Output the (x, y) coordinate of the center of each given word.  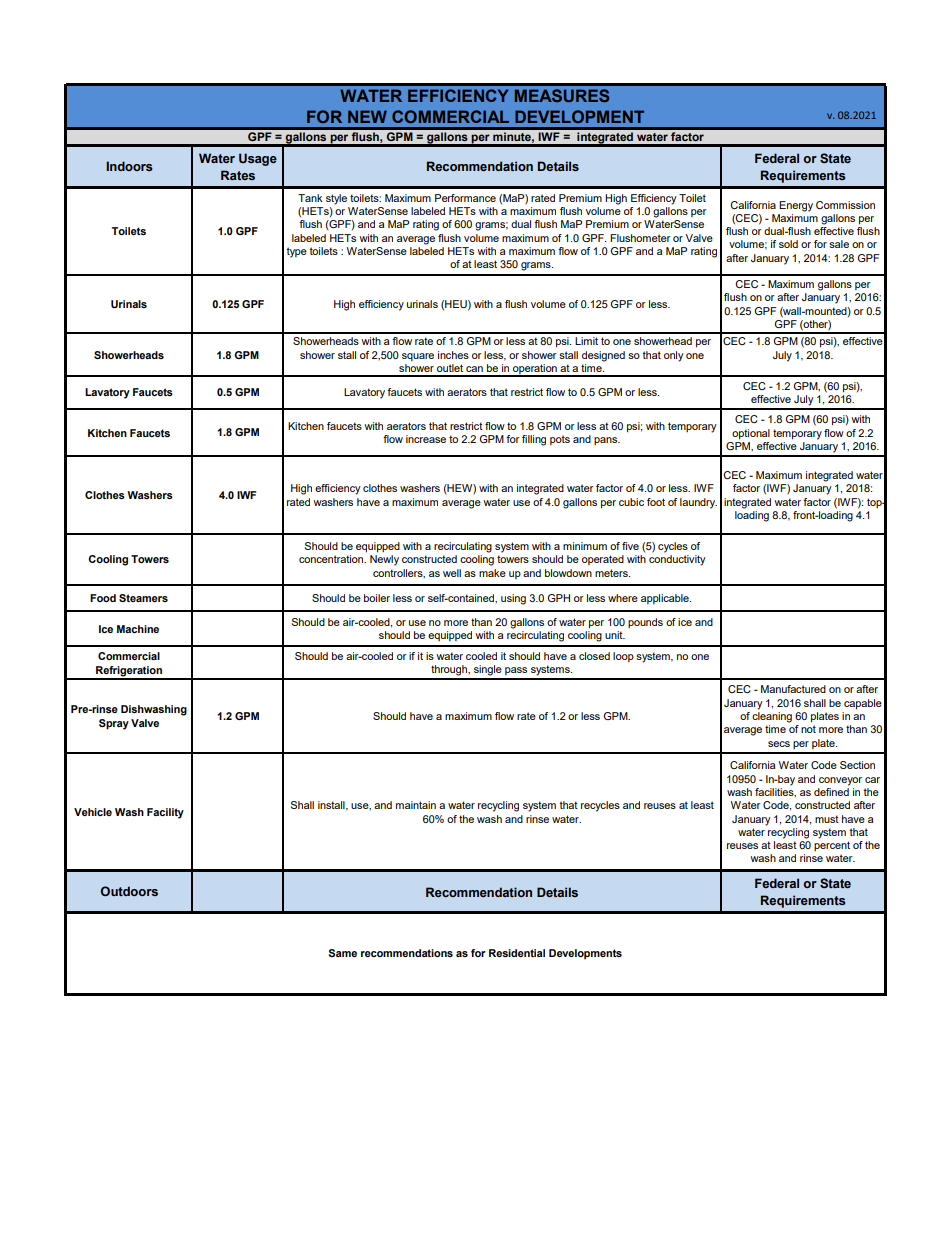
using (513, 599)
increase (426, 439)
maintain (416, 805)
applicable (666, 599)
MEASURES (562, 95)
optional (751, 434)
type (297, 252)
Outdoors (129, 891)
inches (453, 355)
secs (779, 744)
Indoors (129, 166)
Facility (165, 813)
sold (788, 244)
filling (534, 440)
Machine (138, 629)
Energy (796, 206)
